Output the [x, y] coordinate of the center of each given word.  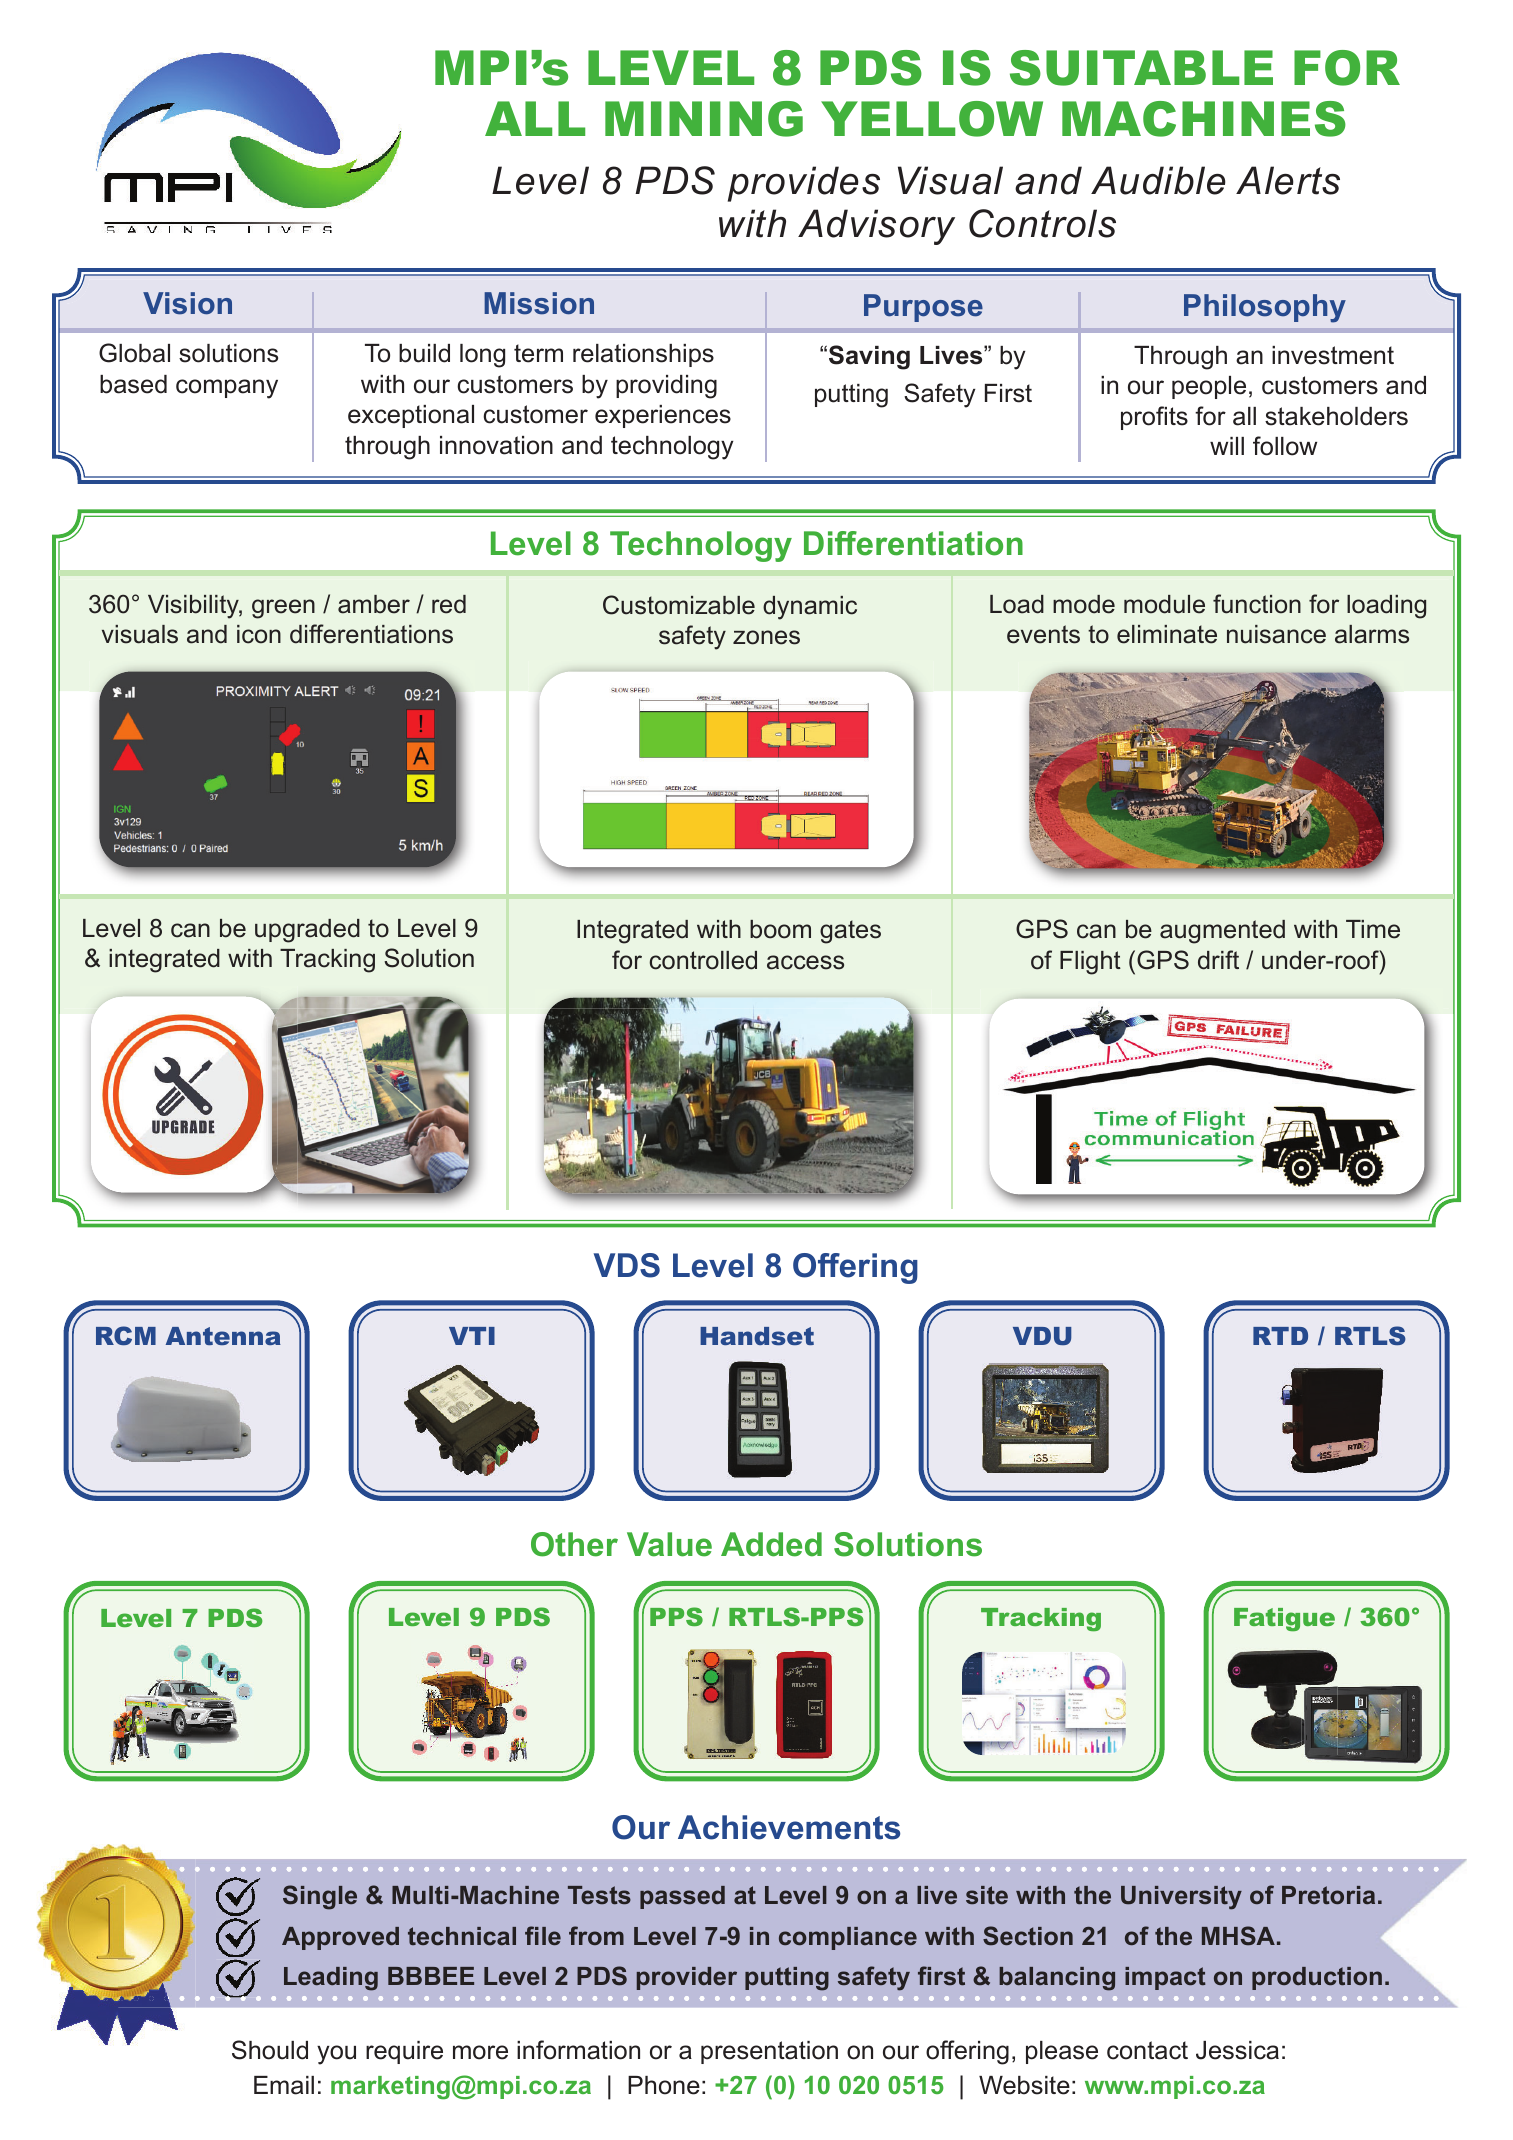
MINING [704, 119]
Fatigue [1284, 1619]
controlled [703, 960]
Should [270, 2050]
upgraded [307, 931]
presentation [769, 2052]
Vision [187, 303]
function [1257, 604]
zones [766, 637]
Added [771, 1544]
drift [1218, 960]
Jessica [1237, 2050]
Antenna [223, 1336]
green [283, 609]
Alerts [1288, 180]
